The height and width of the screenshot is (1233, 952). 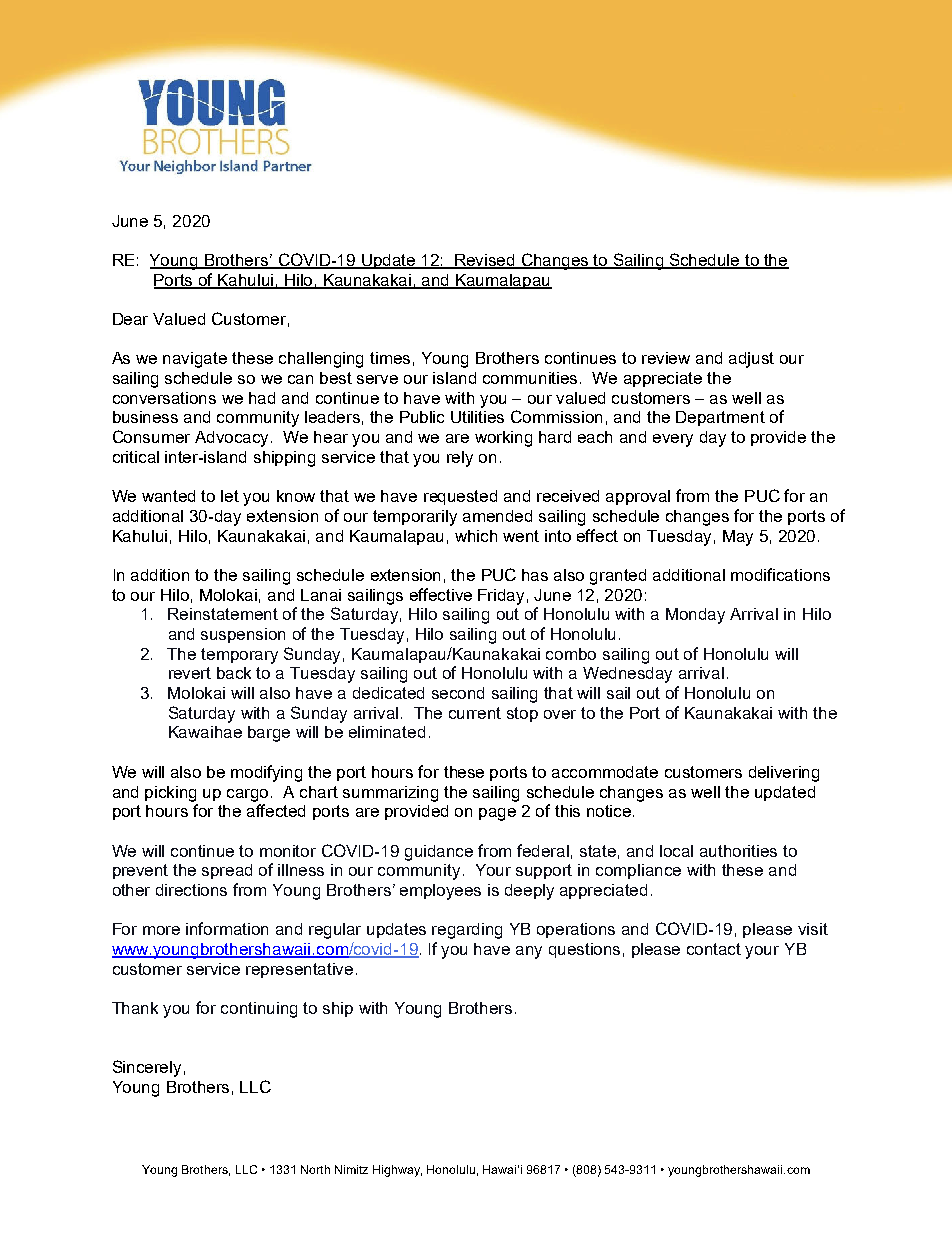 I want to click on Revised, so click(x=485, y=261).
